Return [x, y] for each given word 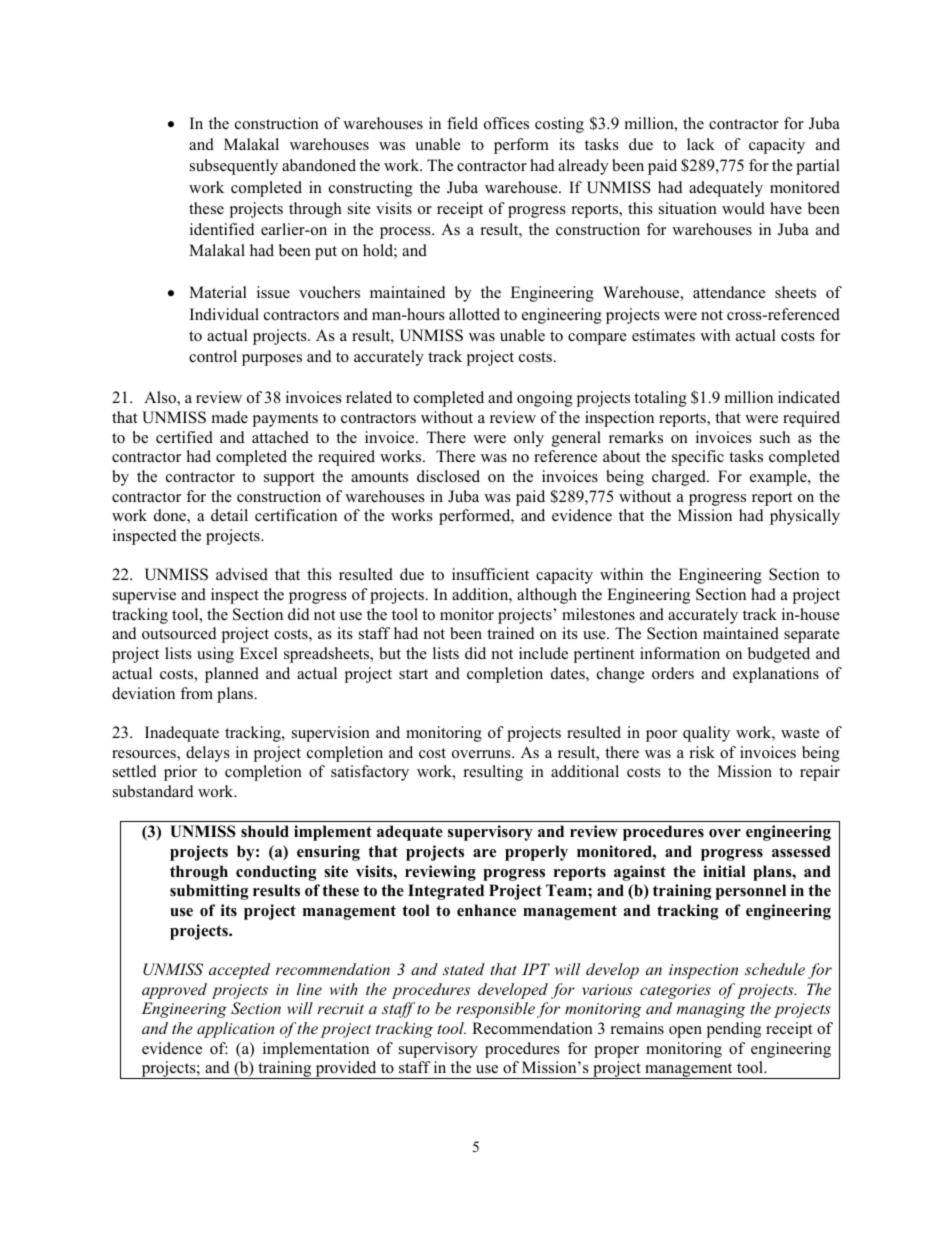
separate [812, 636]
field [462, 123]
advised [242, 574]
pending [734, 1030]
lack [701, 144]
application [235, 1030]
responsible [495, 1010]
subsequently [234, 167]
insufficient [490, 574]
